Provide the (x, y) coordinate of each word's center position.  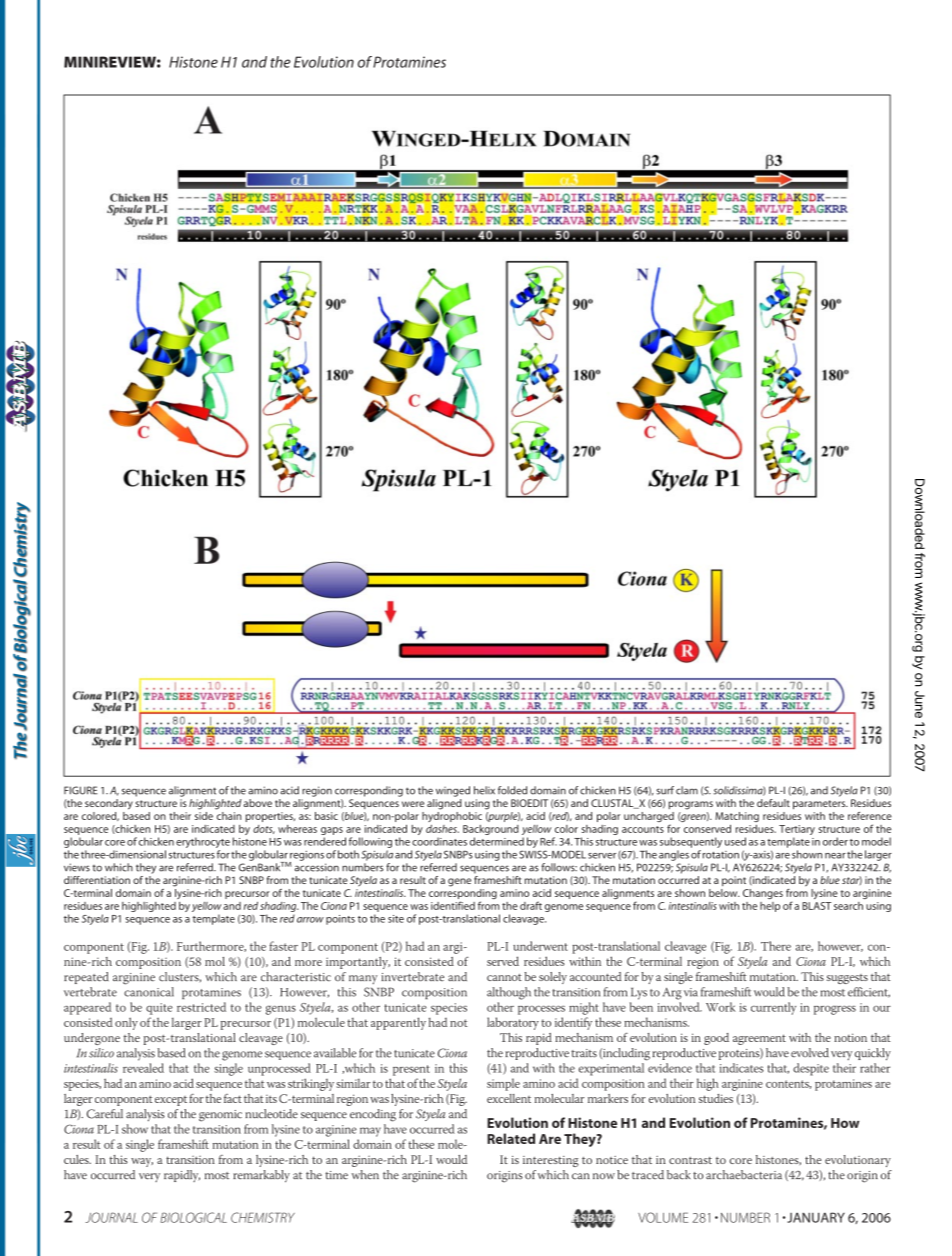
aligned (444, 804)
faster (283, 946)
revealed (143, 1068)
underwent (540, 946)
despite (811, 1069)
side (204, 814)
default (773, 803)
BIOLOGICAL (193, 1217)
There (776, 946)
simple (503, 1084)
